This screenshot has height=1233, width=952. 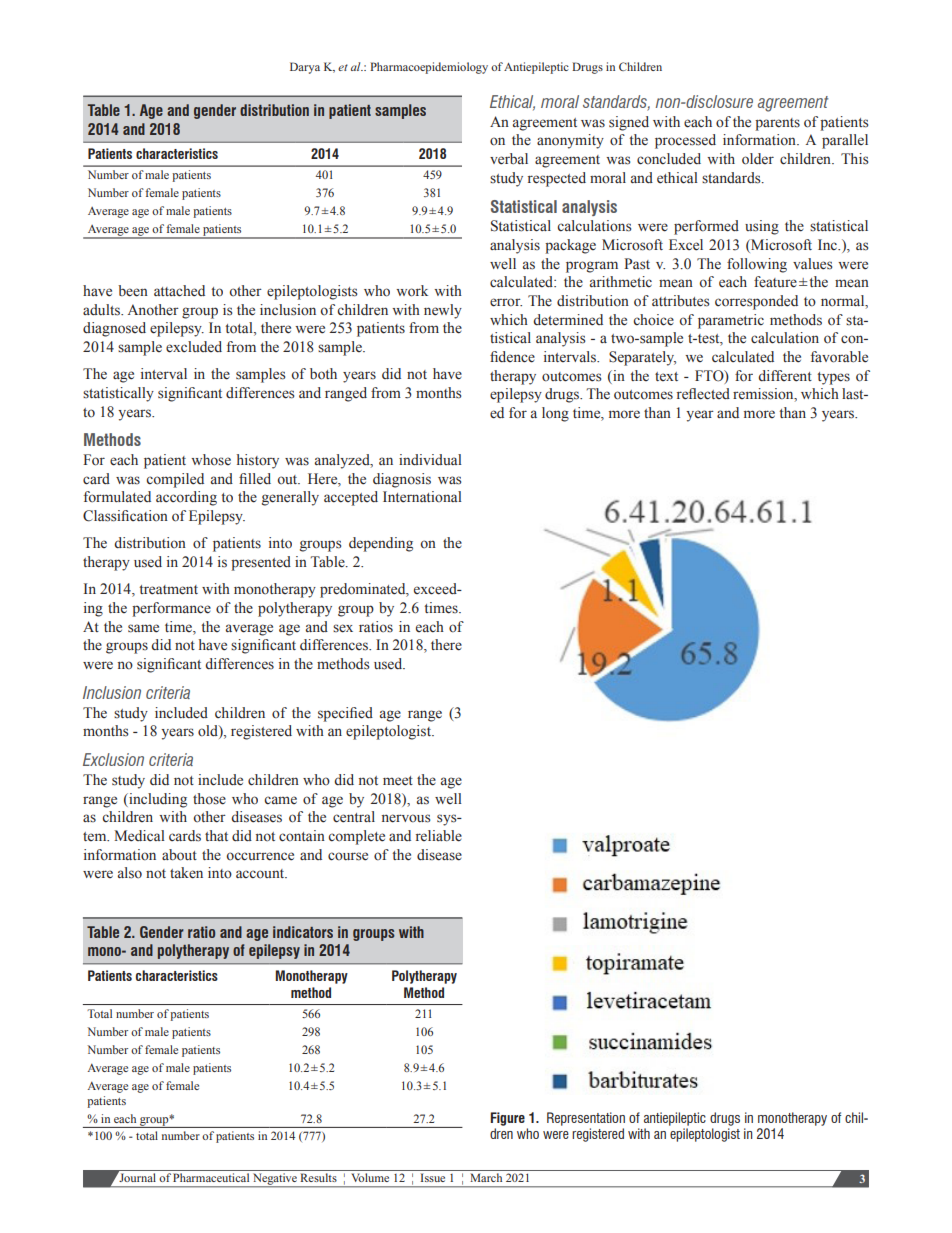 I want to click on reliable, so click(x=439, y=836).
